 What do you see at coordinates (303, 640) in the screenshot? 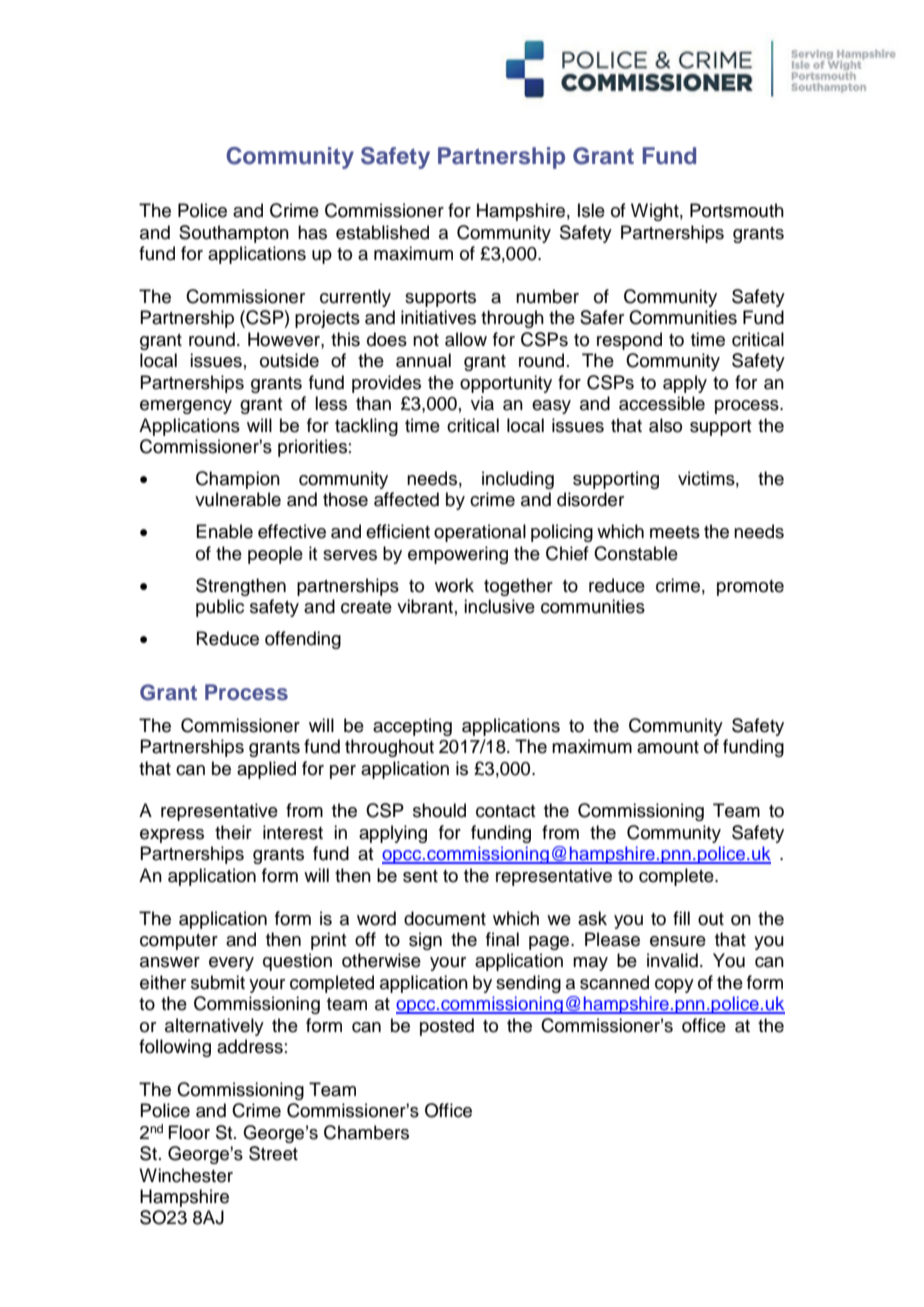
I see `offending` at bounding box center [303, 640].
